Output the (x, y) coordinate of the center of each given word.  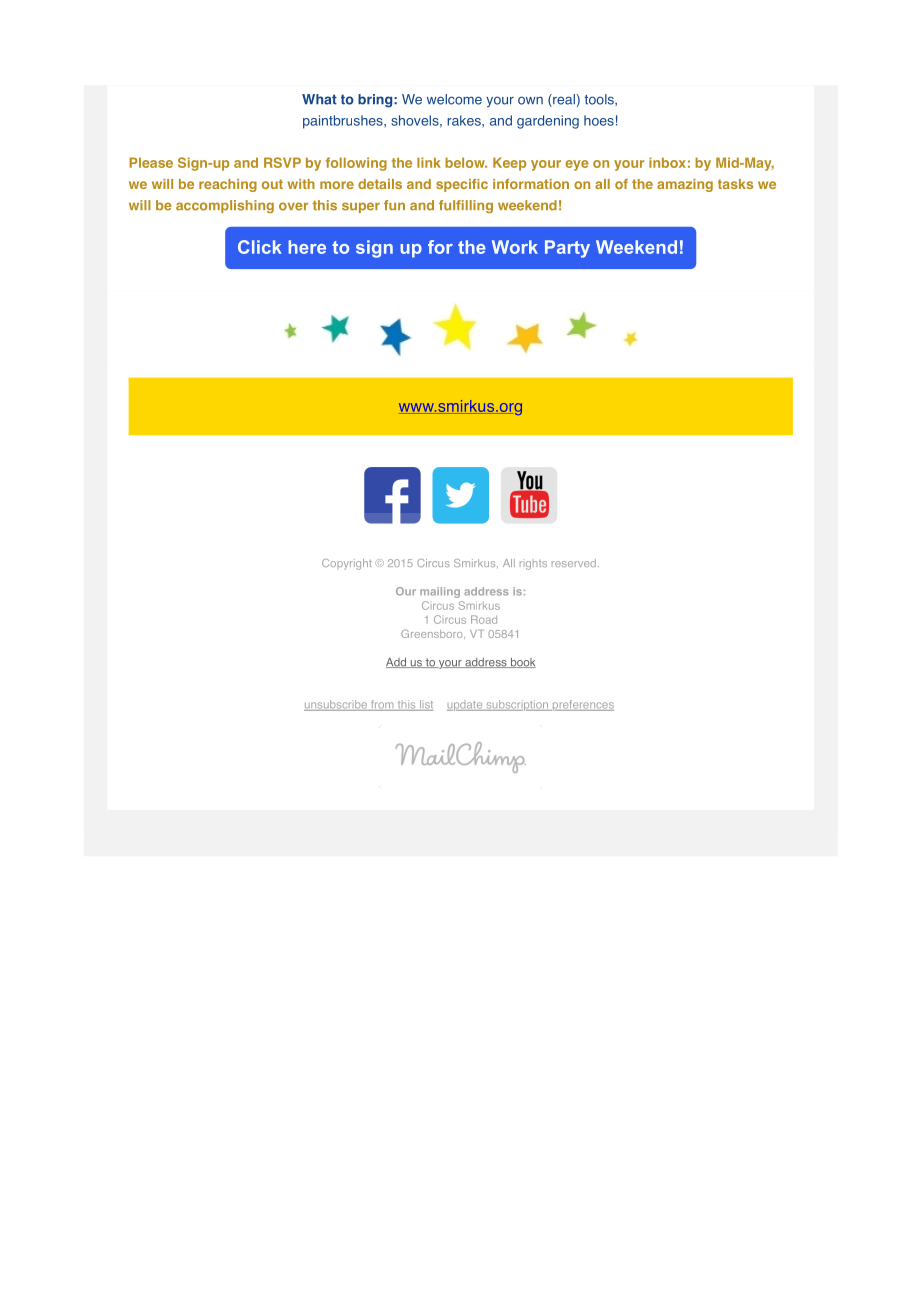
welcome (454, 99)
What (319, 99)
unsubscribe (336, 705)
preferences (582, 705)
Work (515, 247)
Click (260, 247)
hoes (599, 120)
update (466, 706)
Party (567, 249)
